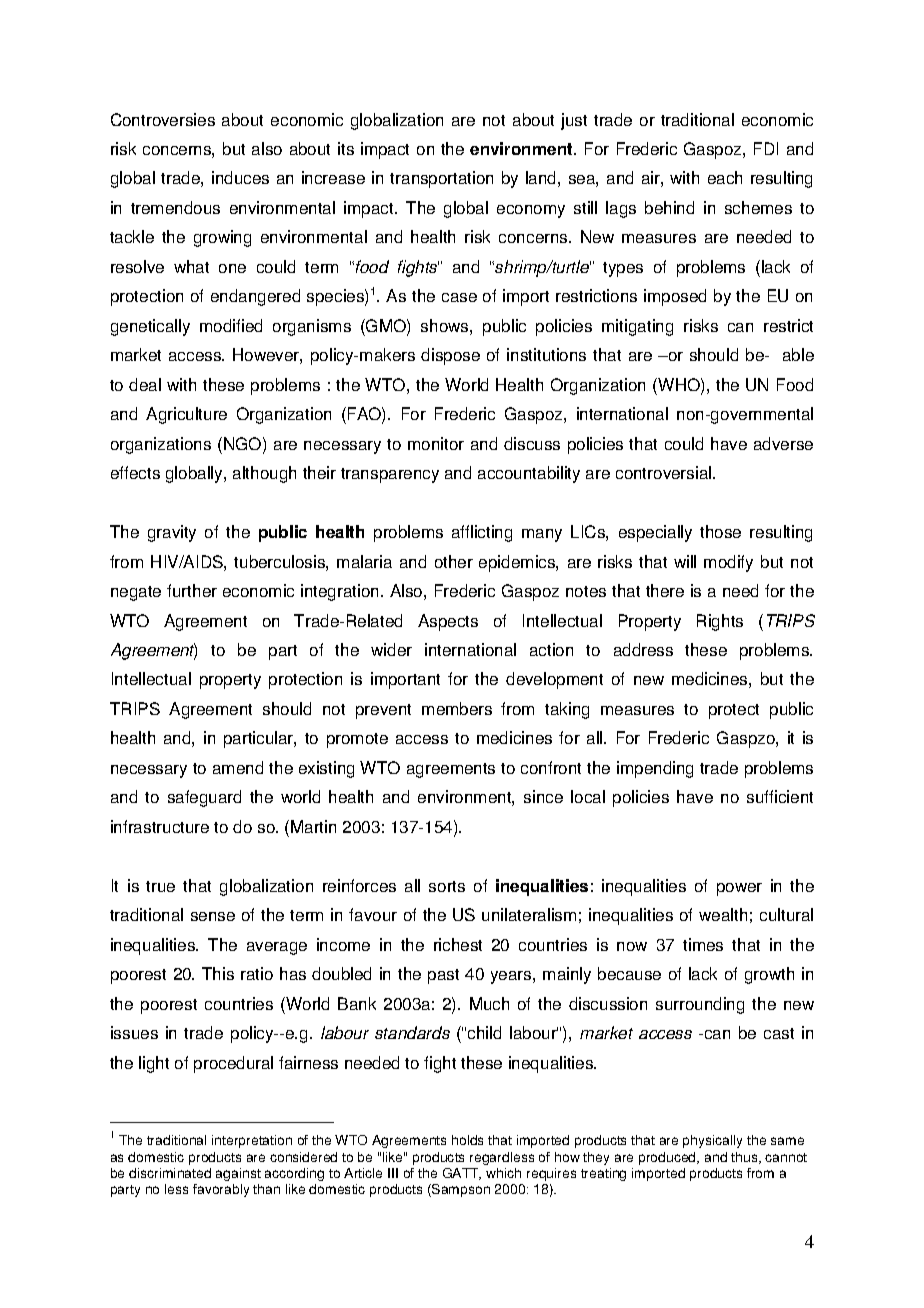  I want to click on each, so click(725, 177).
